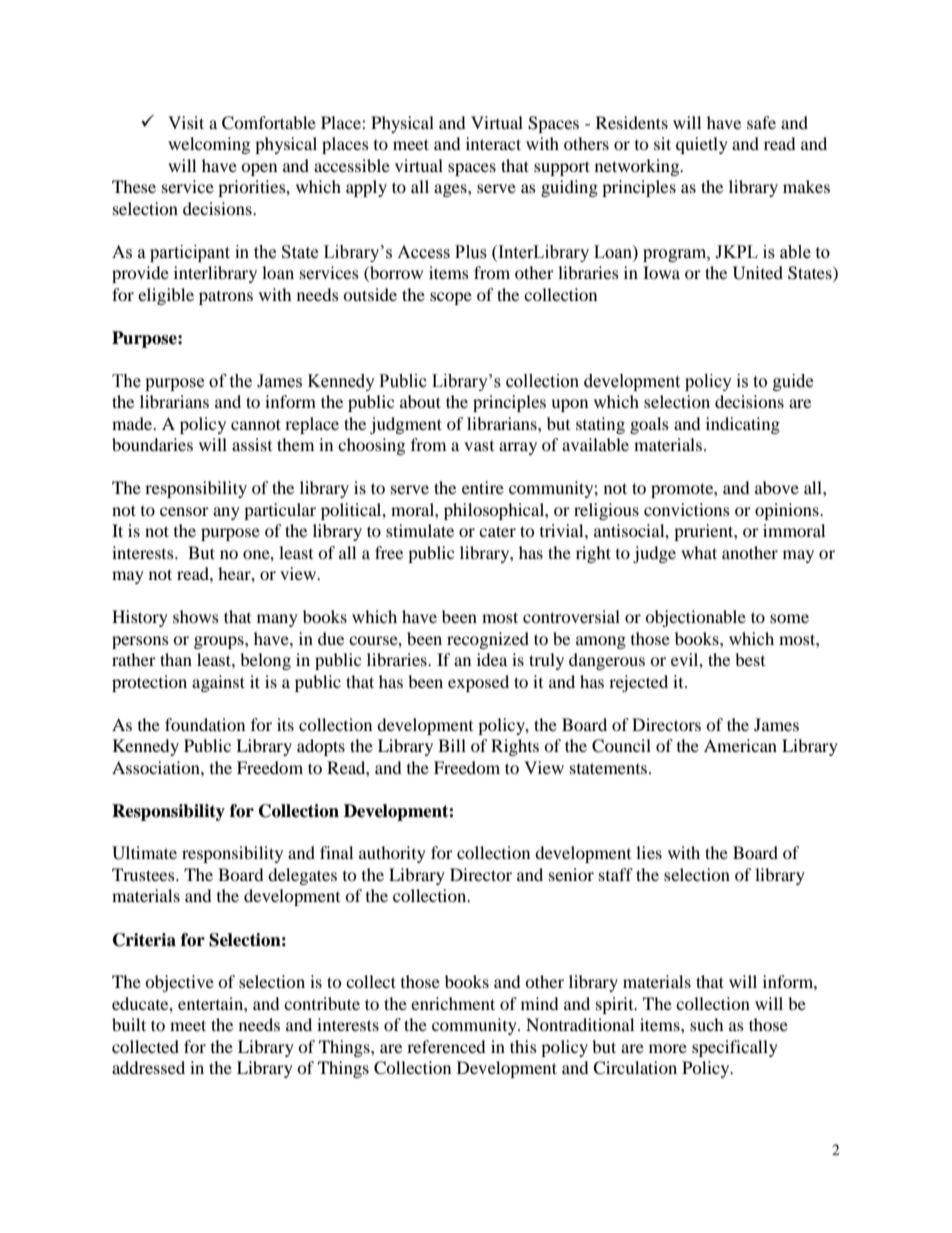 The image size is (952, 1233). I want to click on referenced, so click(446, 1046).
